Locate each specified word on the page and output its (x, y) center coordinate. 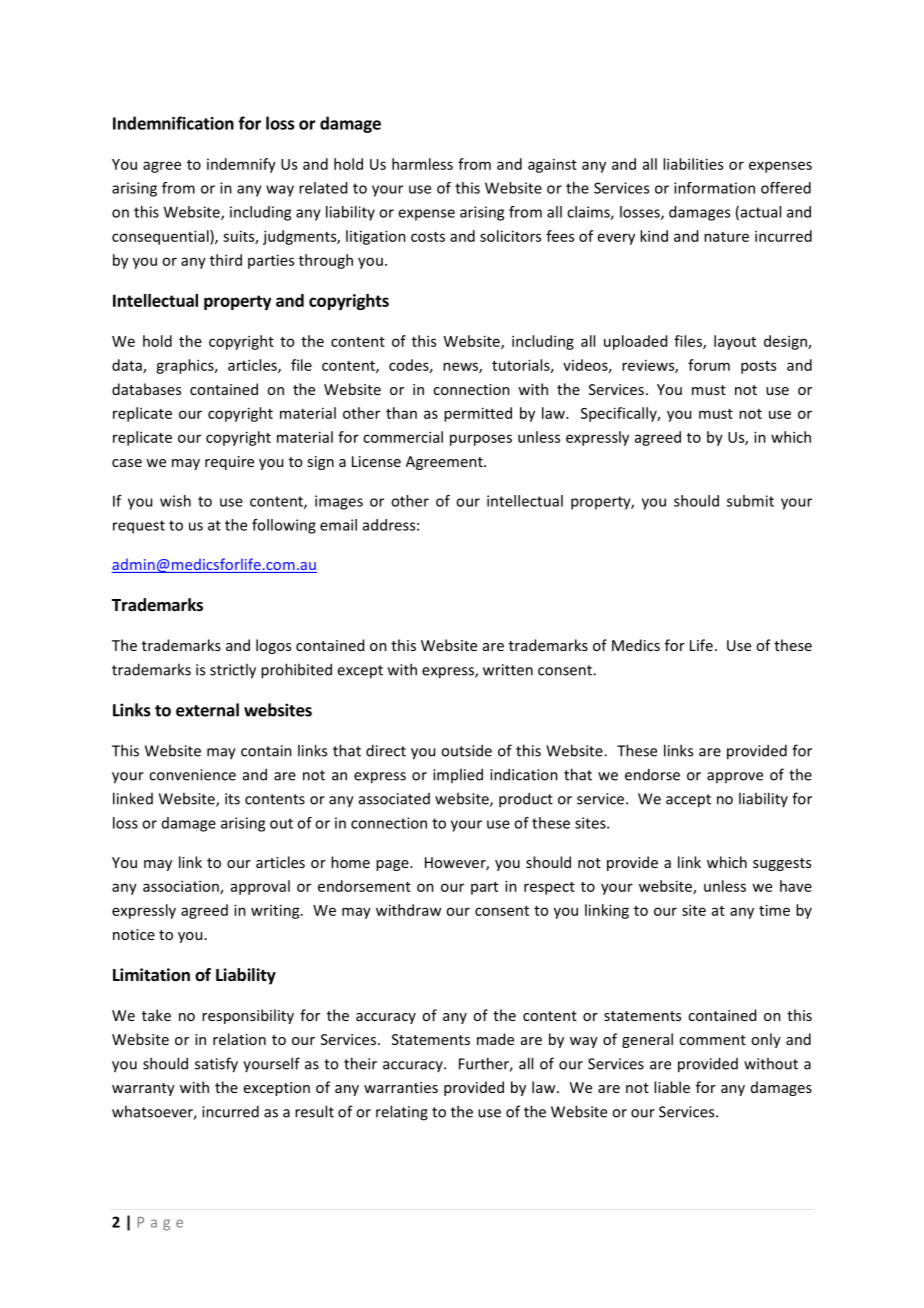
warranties (401, 1087)
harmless (422, 164)
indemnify (241, 165)
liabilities (693, 164)
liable (672, 1087)
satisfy (216, 1065)
